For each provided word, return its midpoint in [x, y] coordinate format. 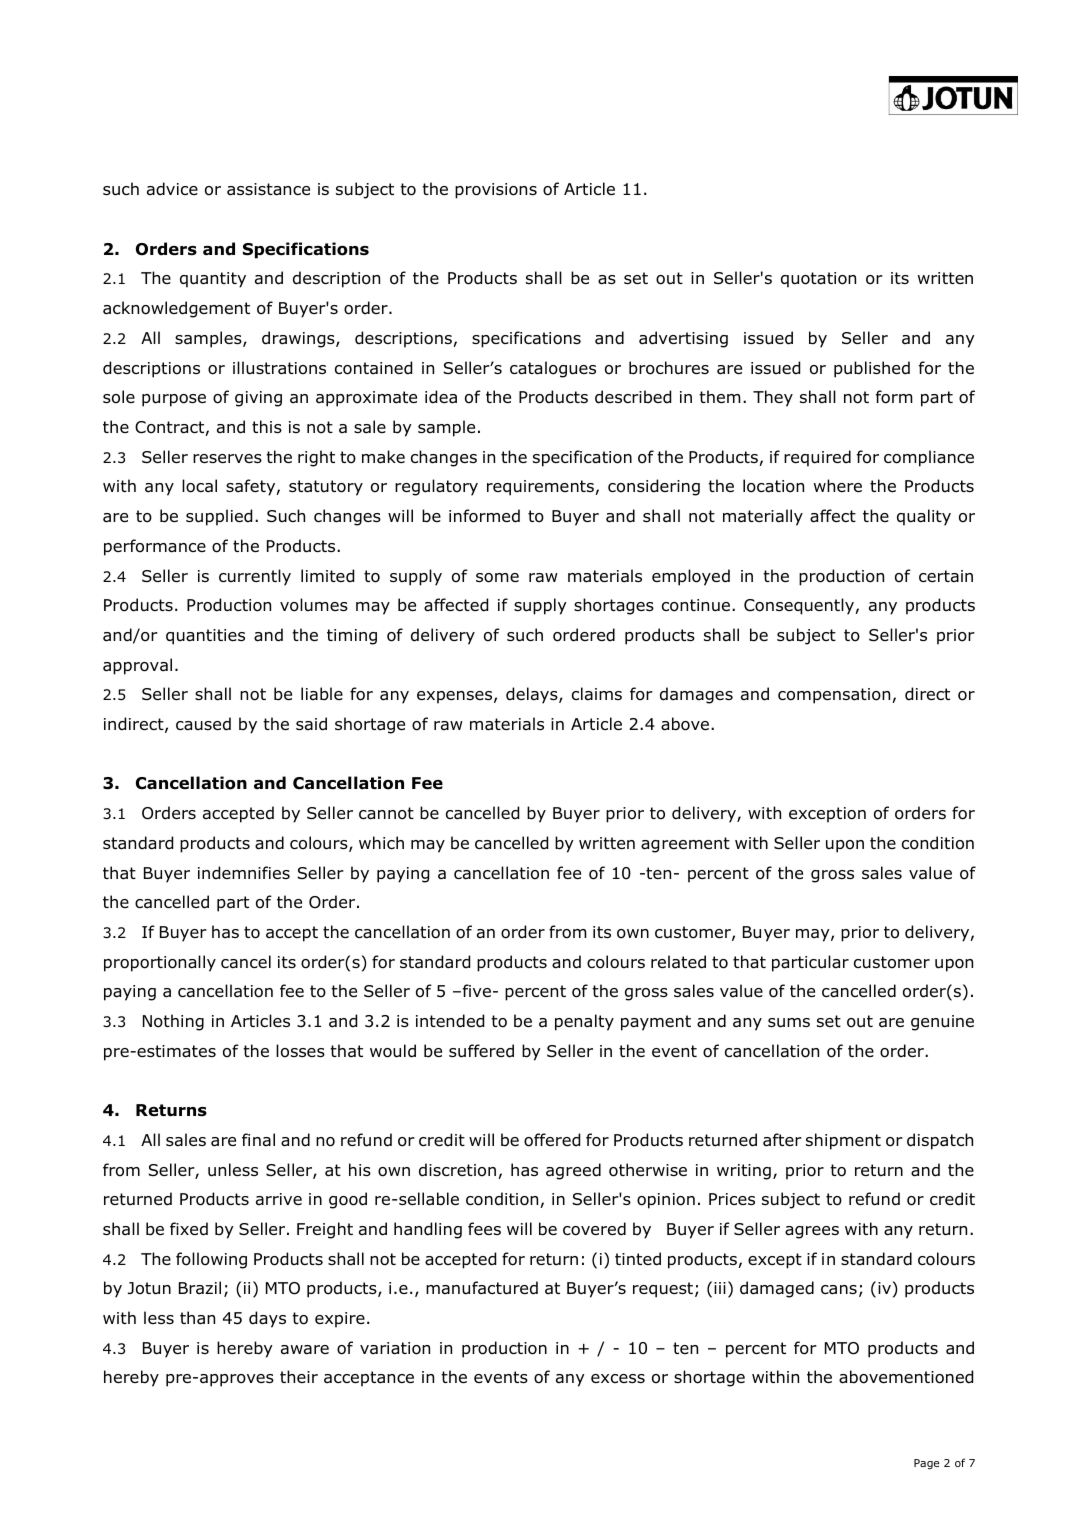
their [299, 1376]
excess [618, 1378]
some [497, 578]
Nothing [173, 1022]
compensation [835, 696]
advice [172, 189]
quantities [205, 637]
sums [789, 1023]
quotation [818, 280]
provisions [496, 191]
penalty [584, 1022]
